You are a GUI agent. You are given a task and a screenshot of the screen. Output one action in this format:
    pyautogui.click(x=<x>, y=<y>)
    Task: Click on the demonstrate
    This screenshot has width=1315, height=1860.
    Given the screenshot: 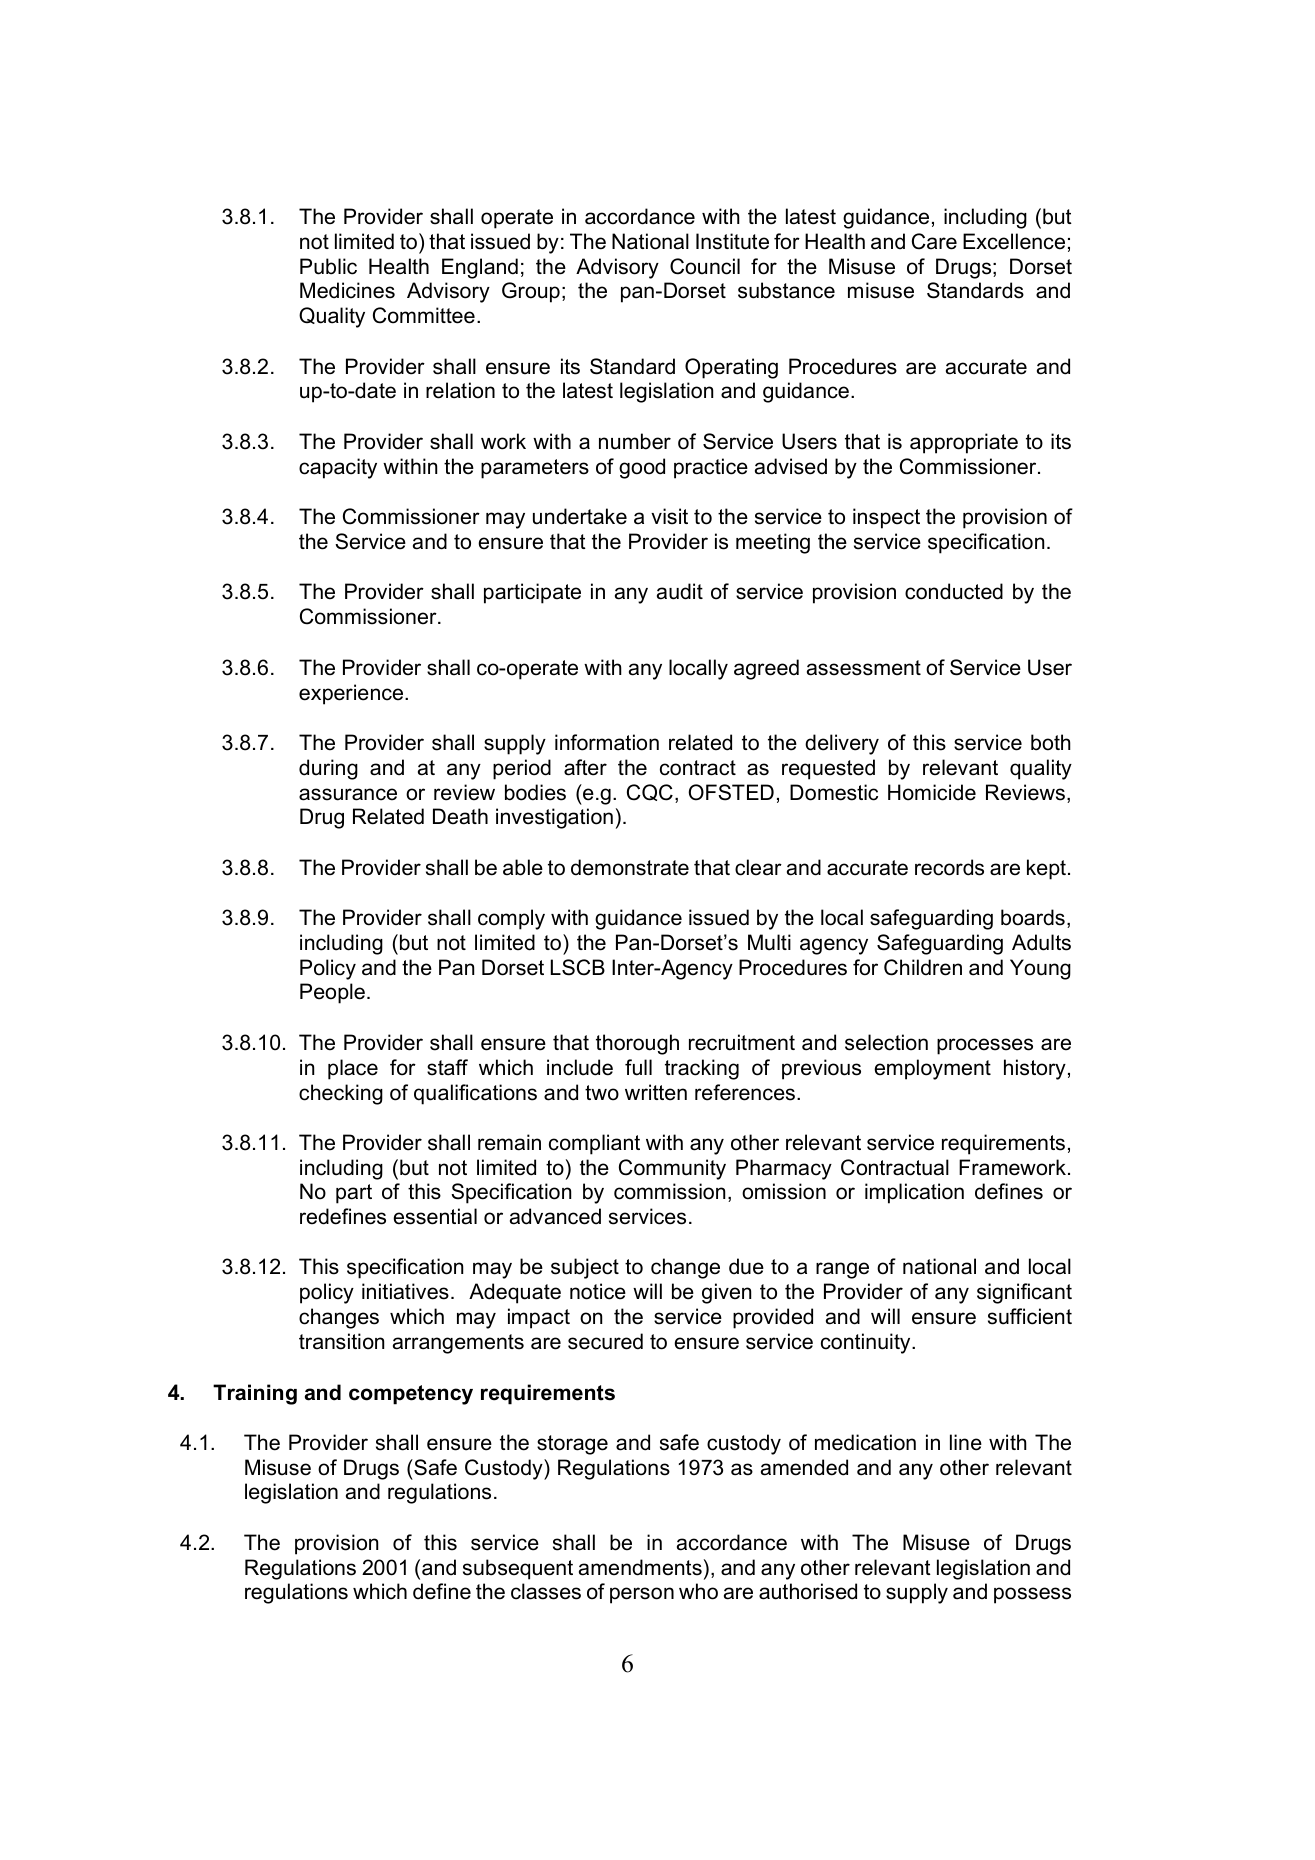 What is the action you would take?
    pyautogui.click(x=630, y=867)
